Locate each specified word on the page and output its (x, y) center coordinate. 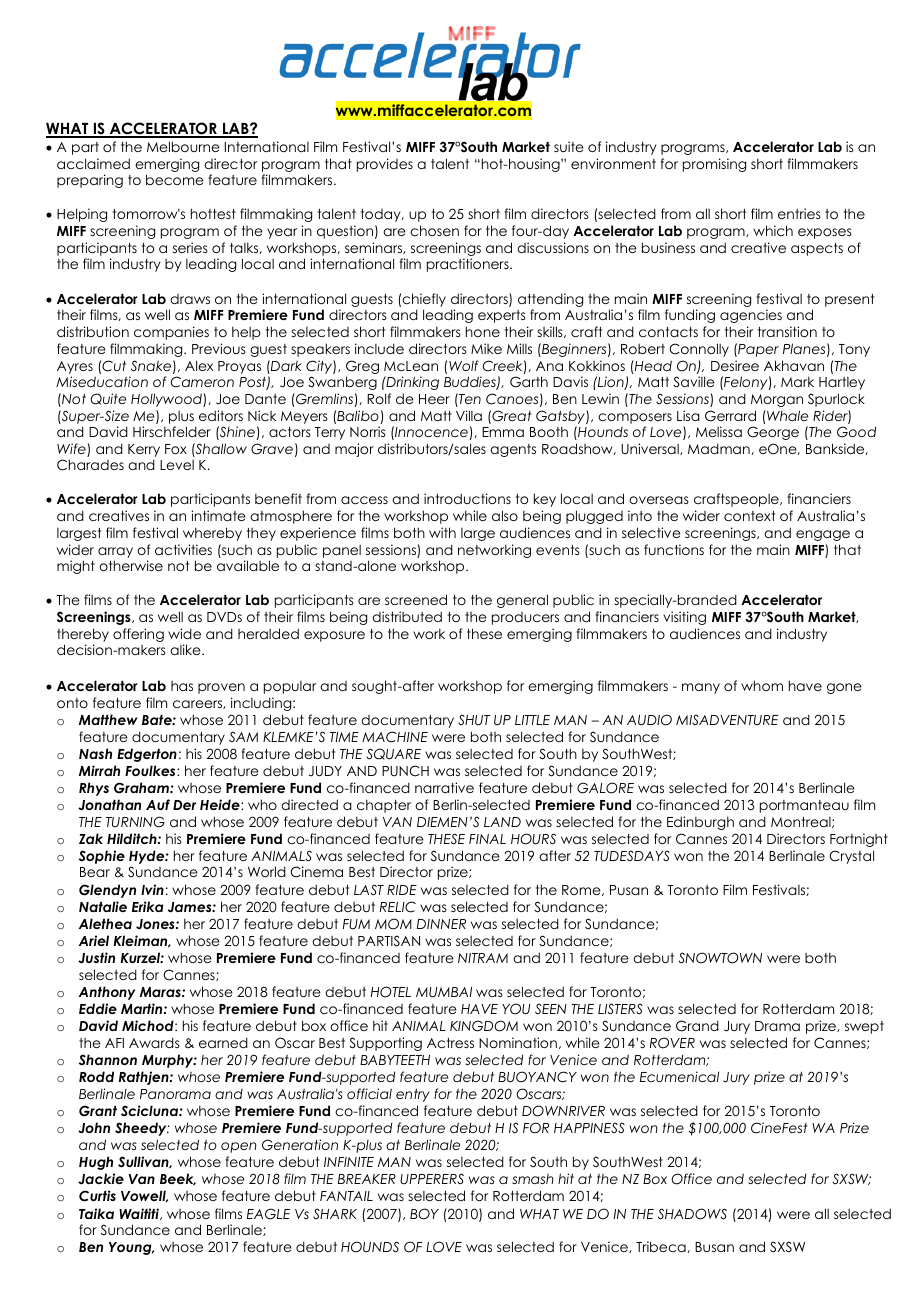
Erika (147, 906)
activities (183, 549)
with (442, 532)
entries (799, 213)
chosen (434, 230)
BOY (424, 1214)
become (175, 179)
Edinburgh (700, 823)
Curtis (97, 1196)
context (749, 516)
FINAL (487, 839)
